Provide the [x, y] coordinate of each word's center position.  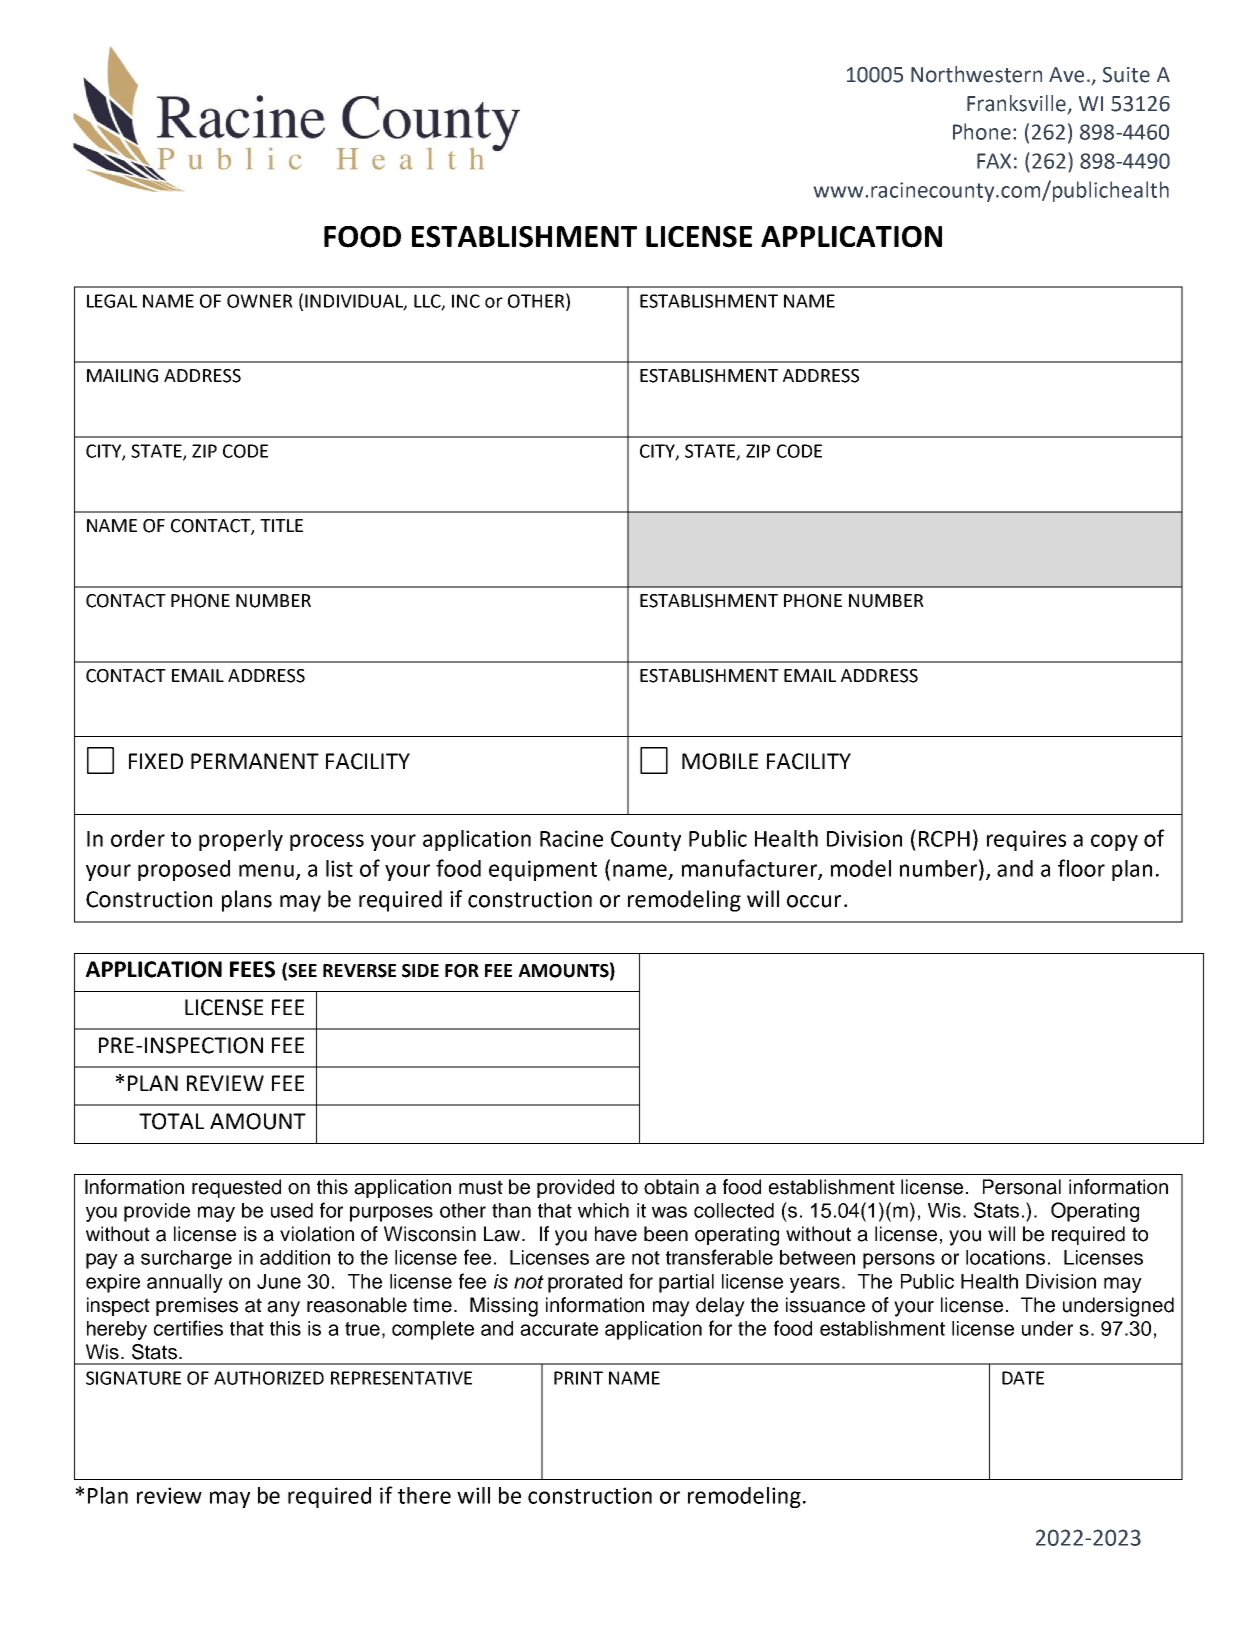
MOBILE [720, 761]
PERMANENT [255, 761]
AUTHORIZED [269, 1378]
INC [466, 301]
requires [1026, 840]
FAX [994, 161]
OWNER [260, 301]
